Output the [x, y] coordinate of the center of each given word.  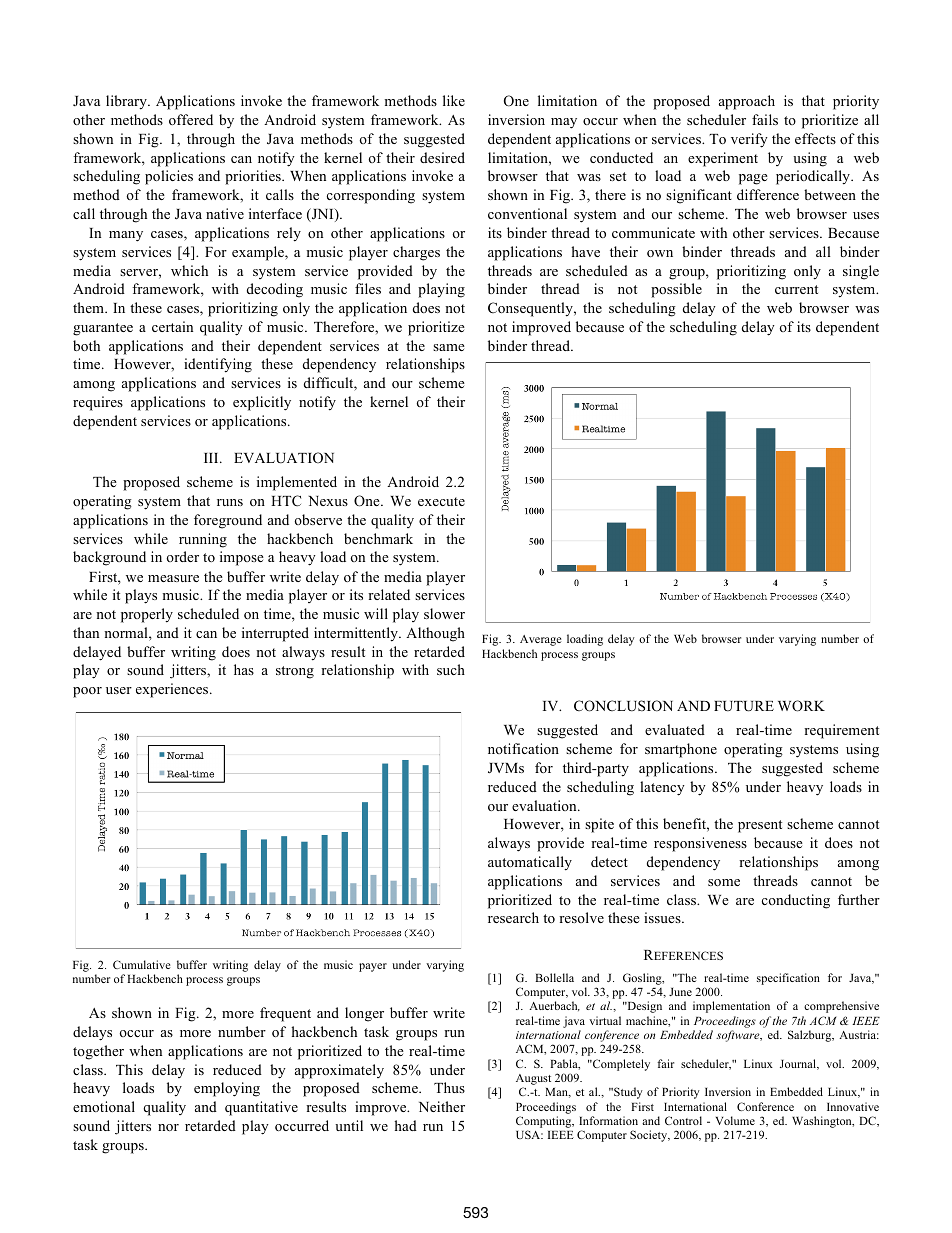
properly [147, 615]
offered [191, 119]
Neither [442, 1106]
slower [444, 613]
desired [442, 157]
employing [227, 1089]
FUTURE [744, 706]
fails [765, 119]
